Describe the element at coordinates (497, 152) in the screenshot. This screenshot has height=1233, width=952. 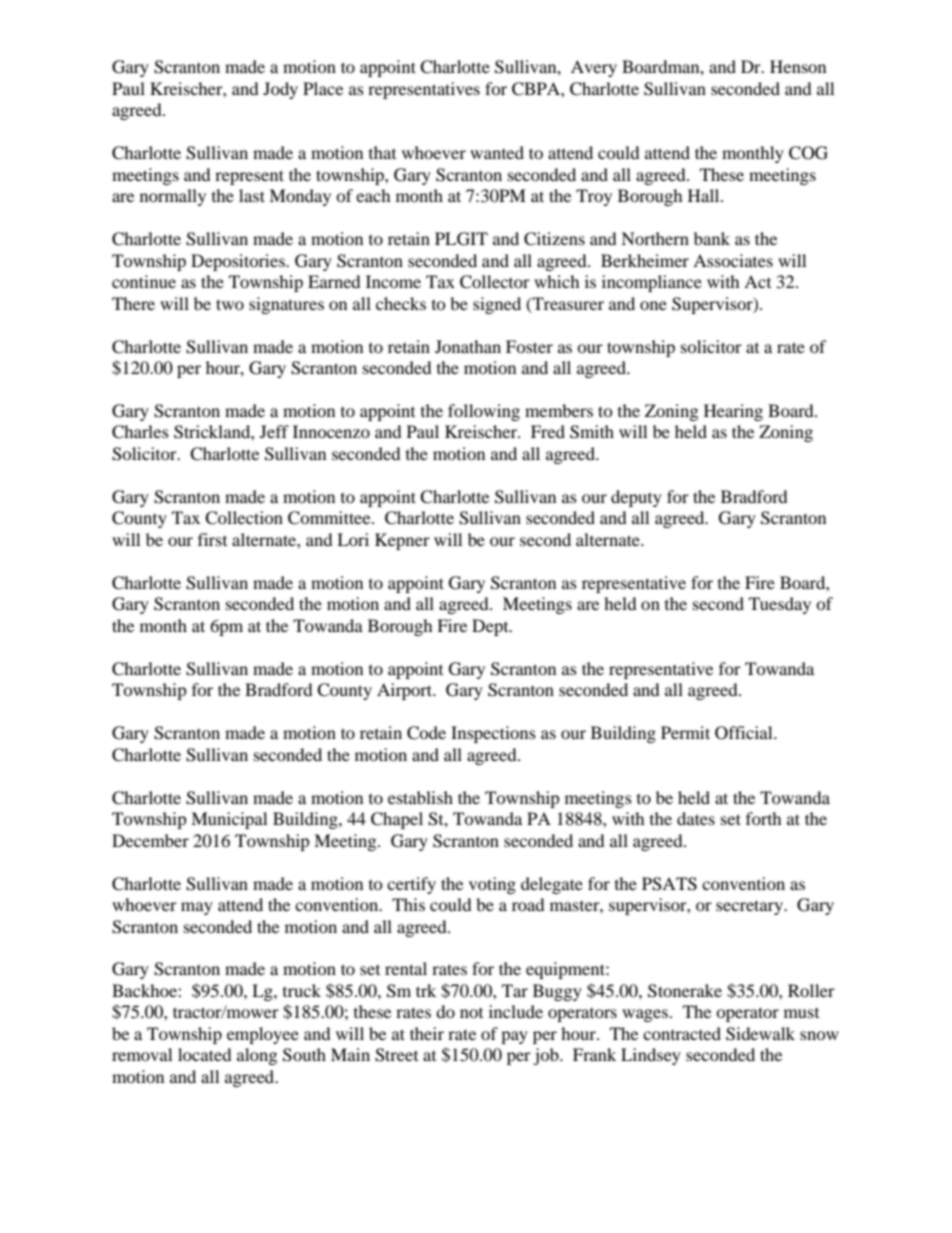
I see `wanted` at that location.
